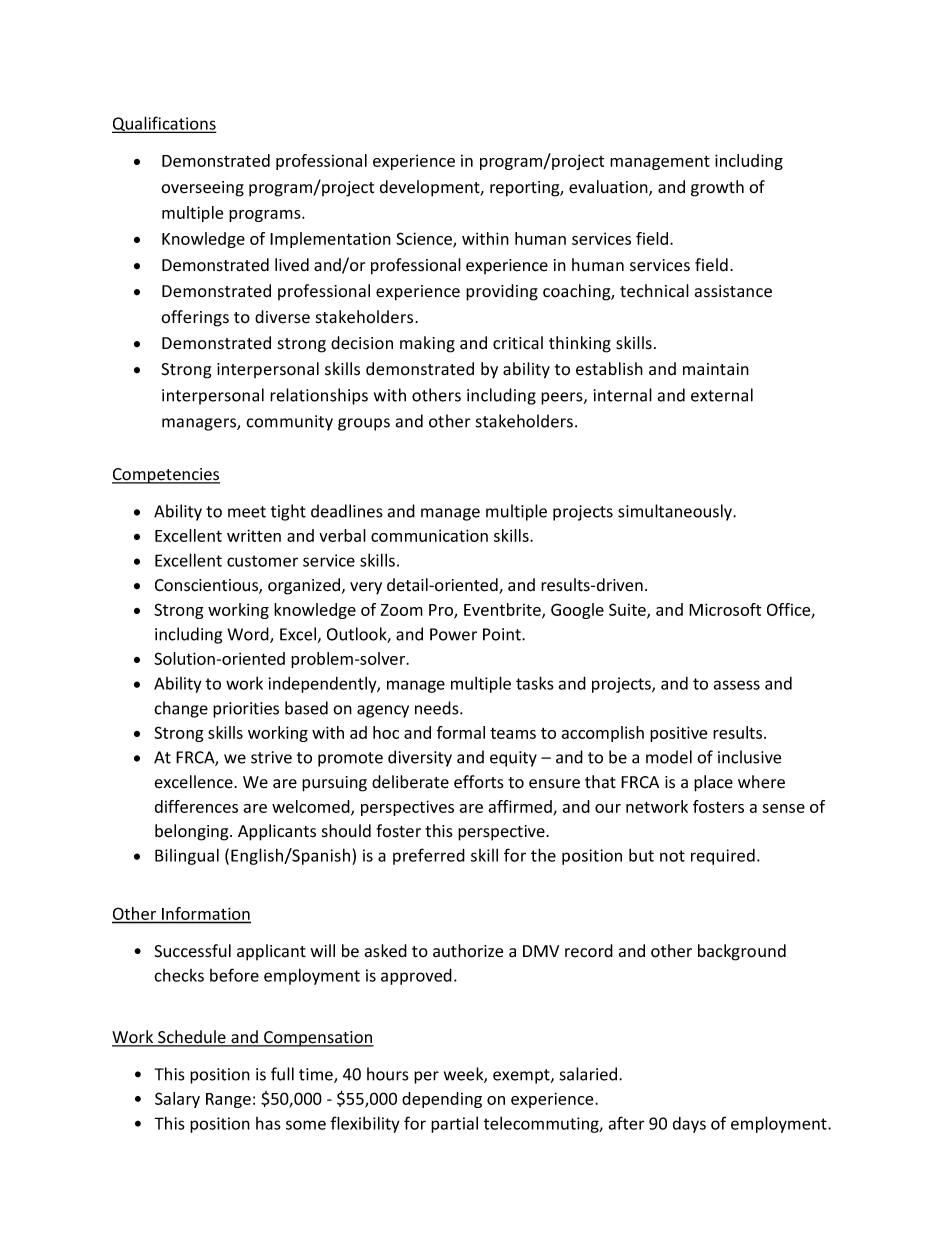  What do you see at coordinates (271, 757) in the screenshot?
I see `strive` at bounding box center [271, 757].
